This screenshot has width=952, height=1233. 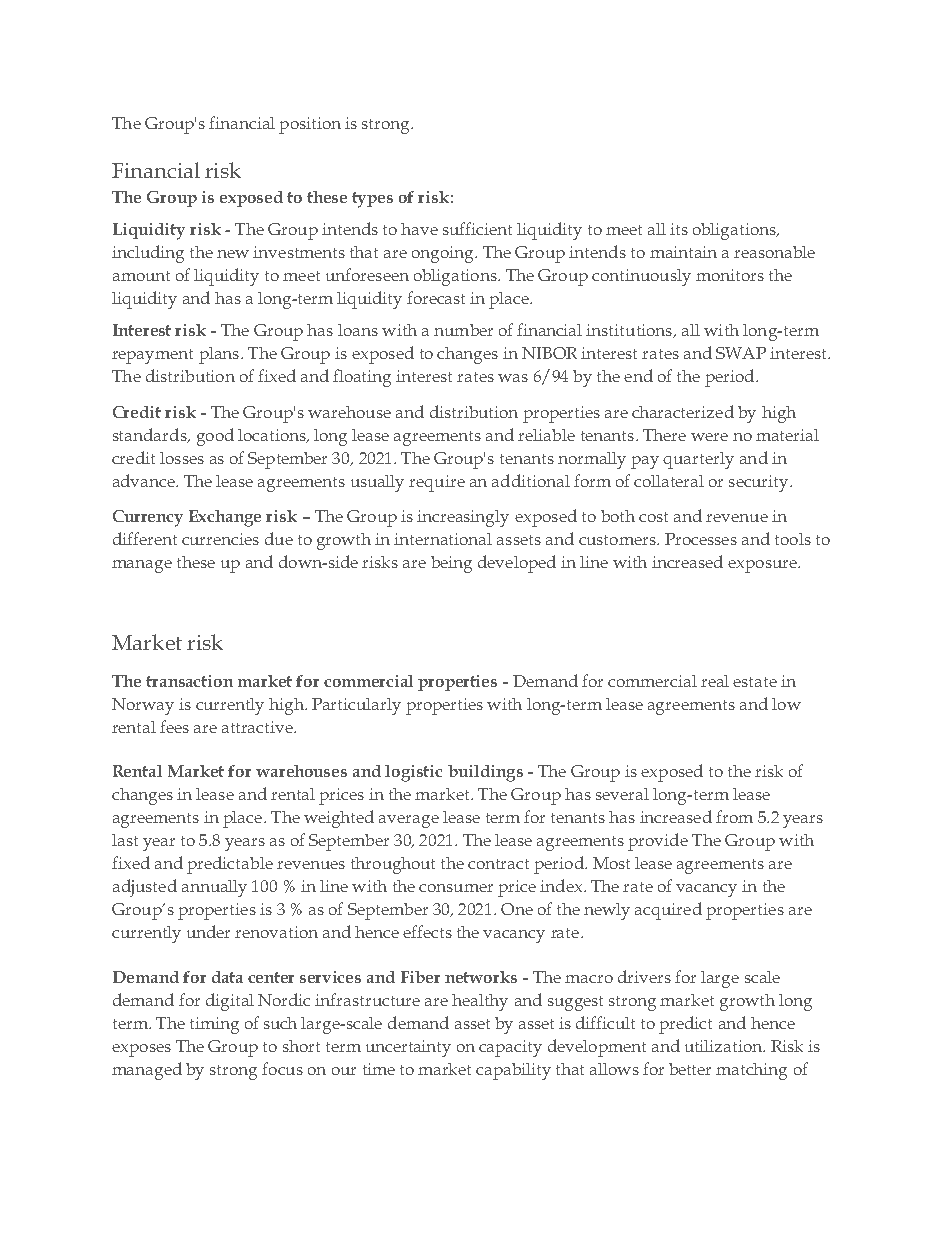 I want to click on sufficient, so click(x=477, y=228).
